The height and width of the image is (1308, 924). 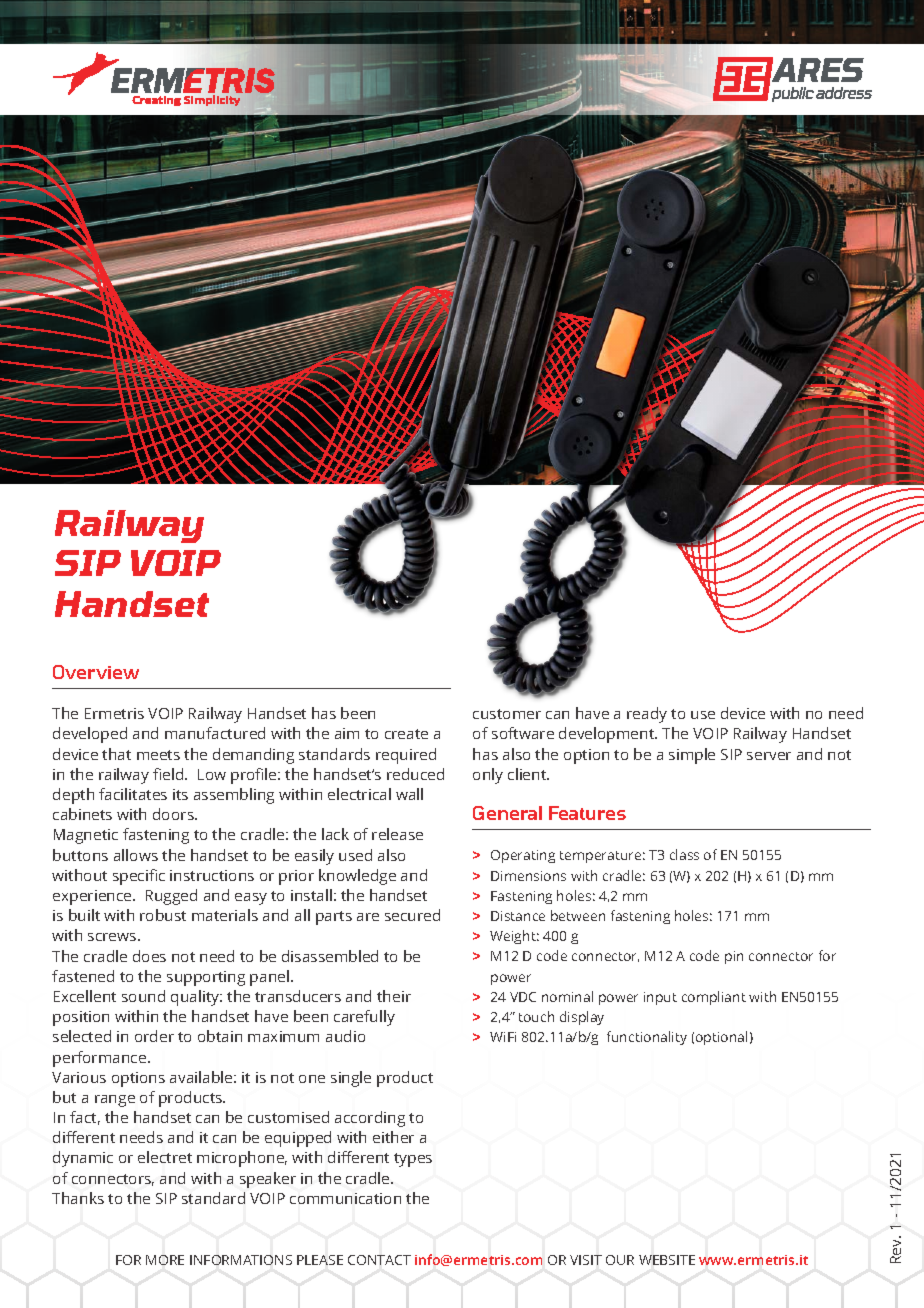 What do you see at coordinates (379, 1260) in the image?
I see `CONTACT` at bounding box center [379, 1260].
